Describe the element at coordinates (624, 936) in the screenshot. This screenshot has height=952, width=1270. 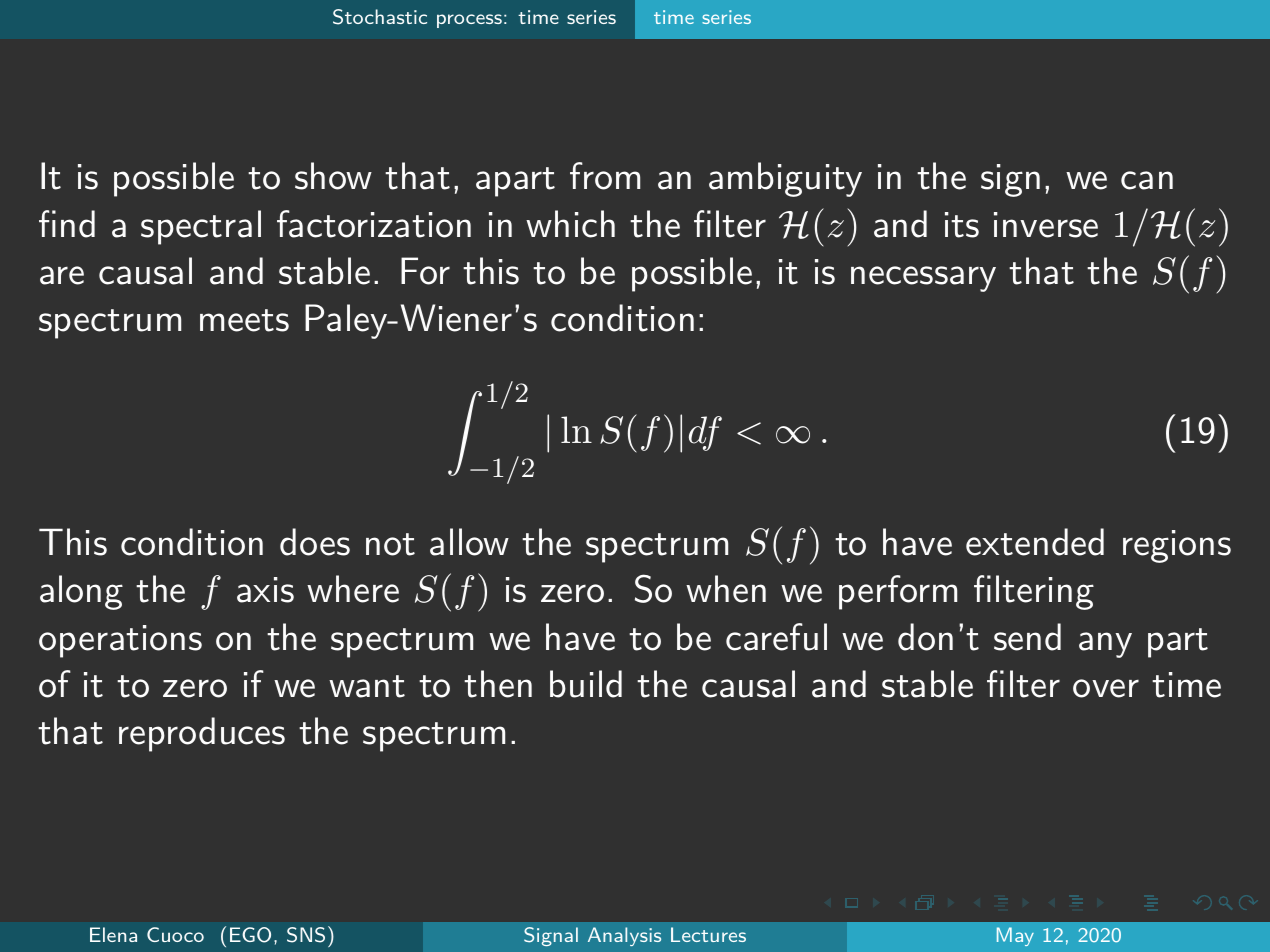
I see `Analysis` at that location.
